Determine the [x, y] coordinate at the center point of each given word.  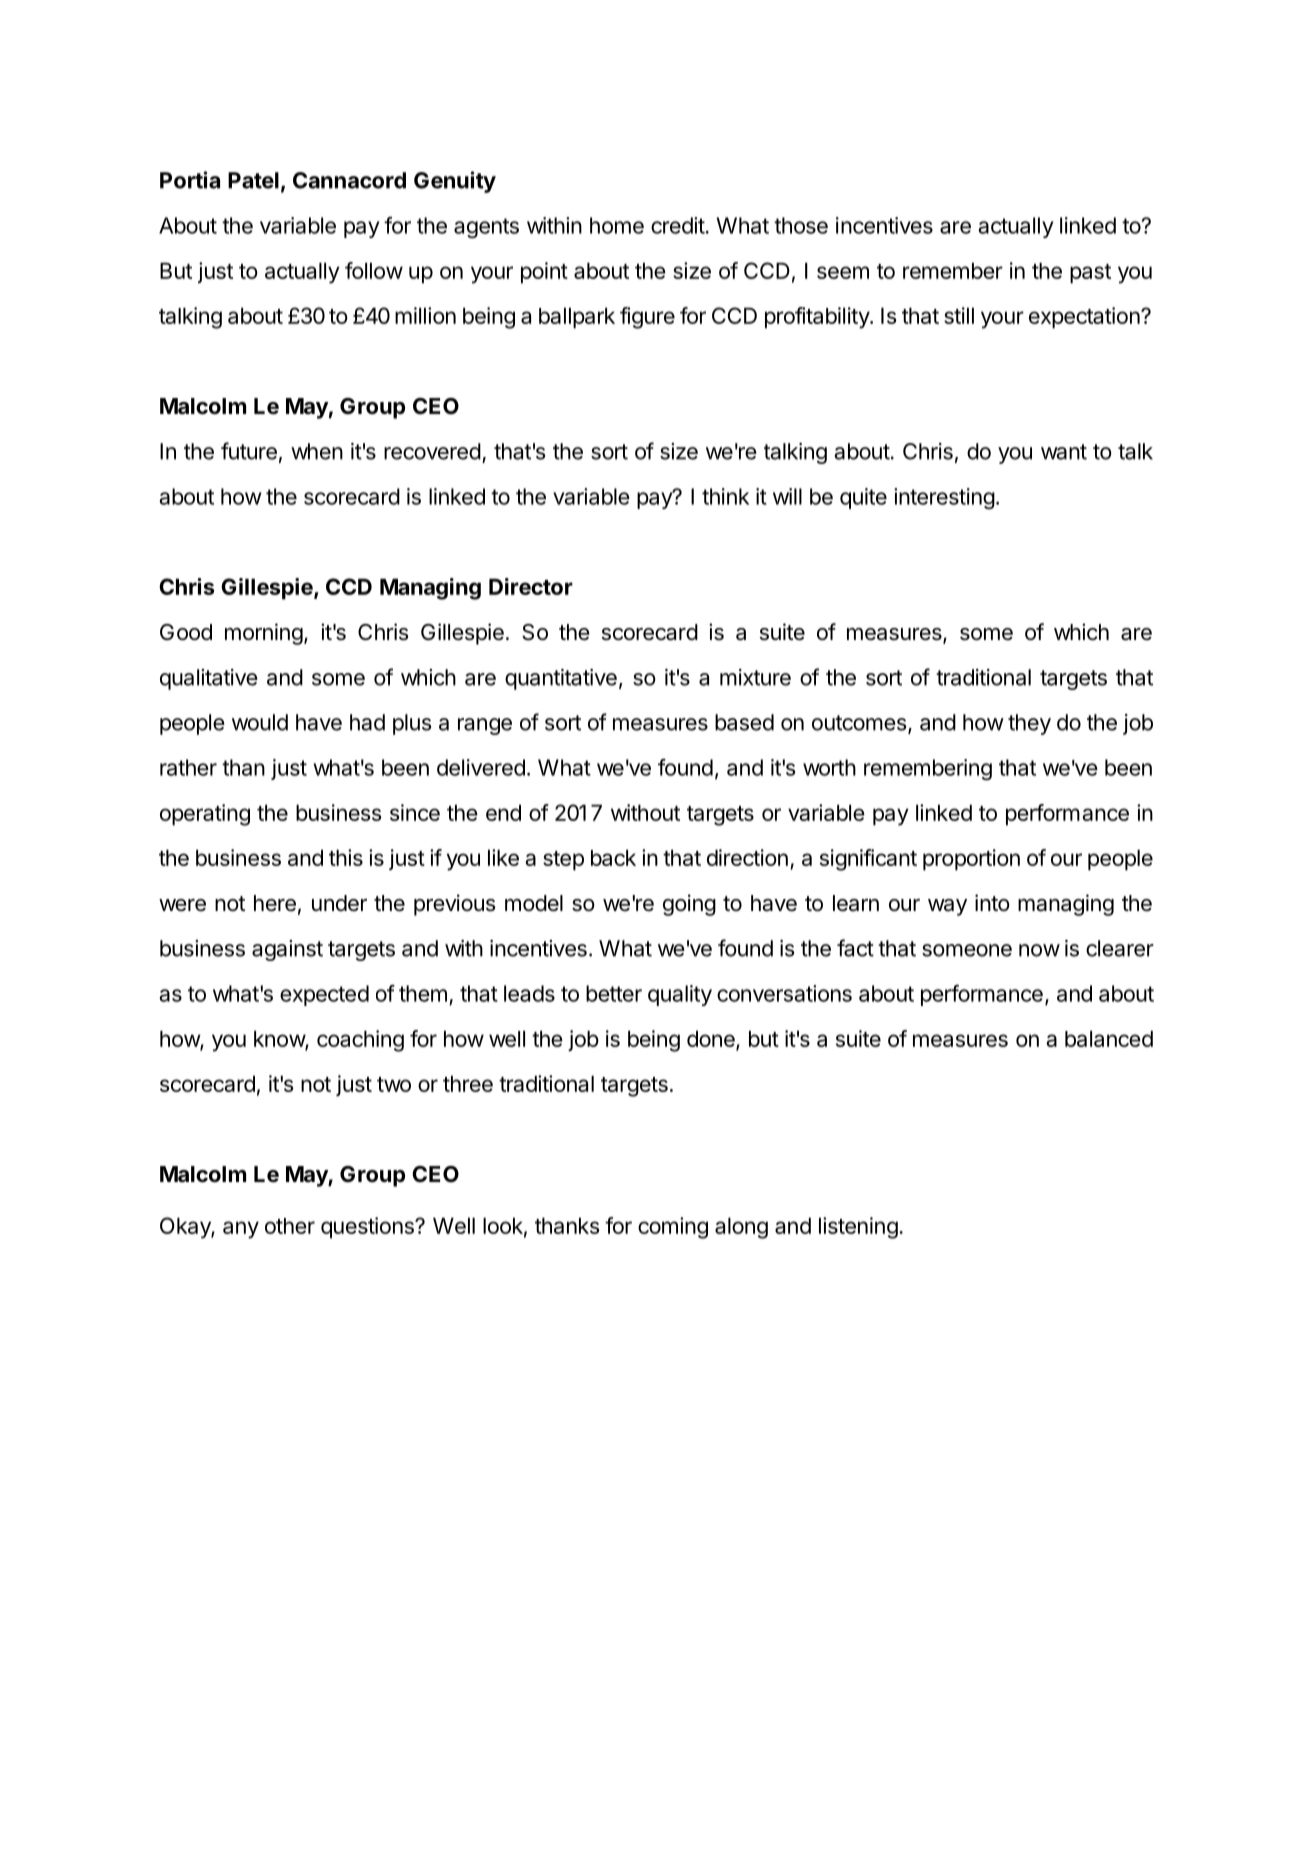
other [290, 1226]
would [260, 722]
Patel [253, 180]
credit [678, 225]
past [1090, 274]
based [744, 722]
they [1029, 724]
